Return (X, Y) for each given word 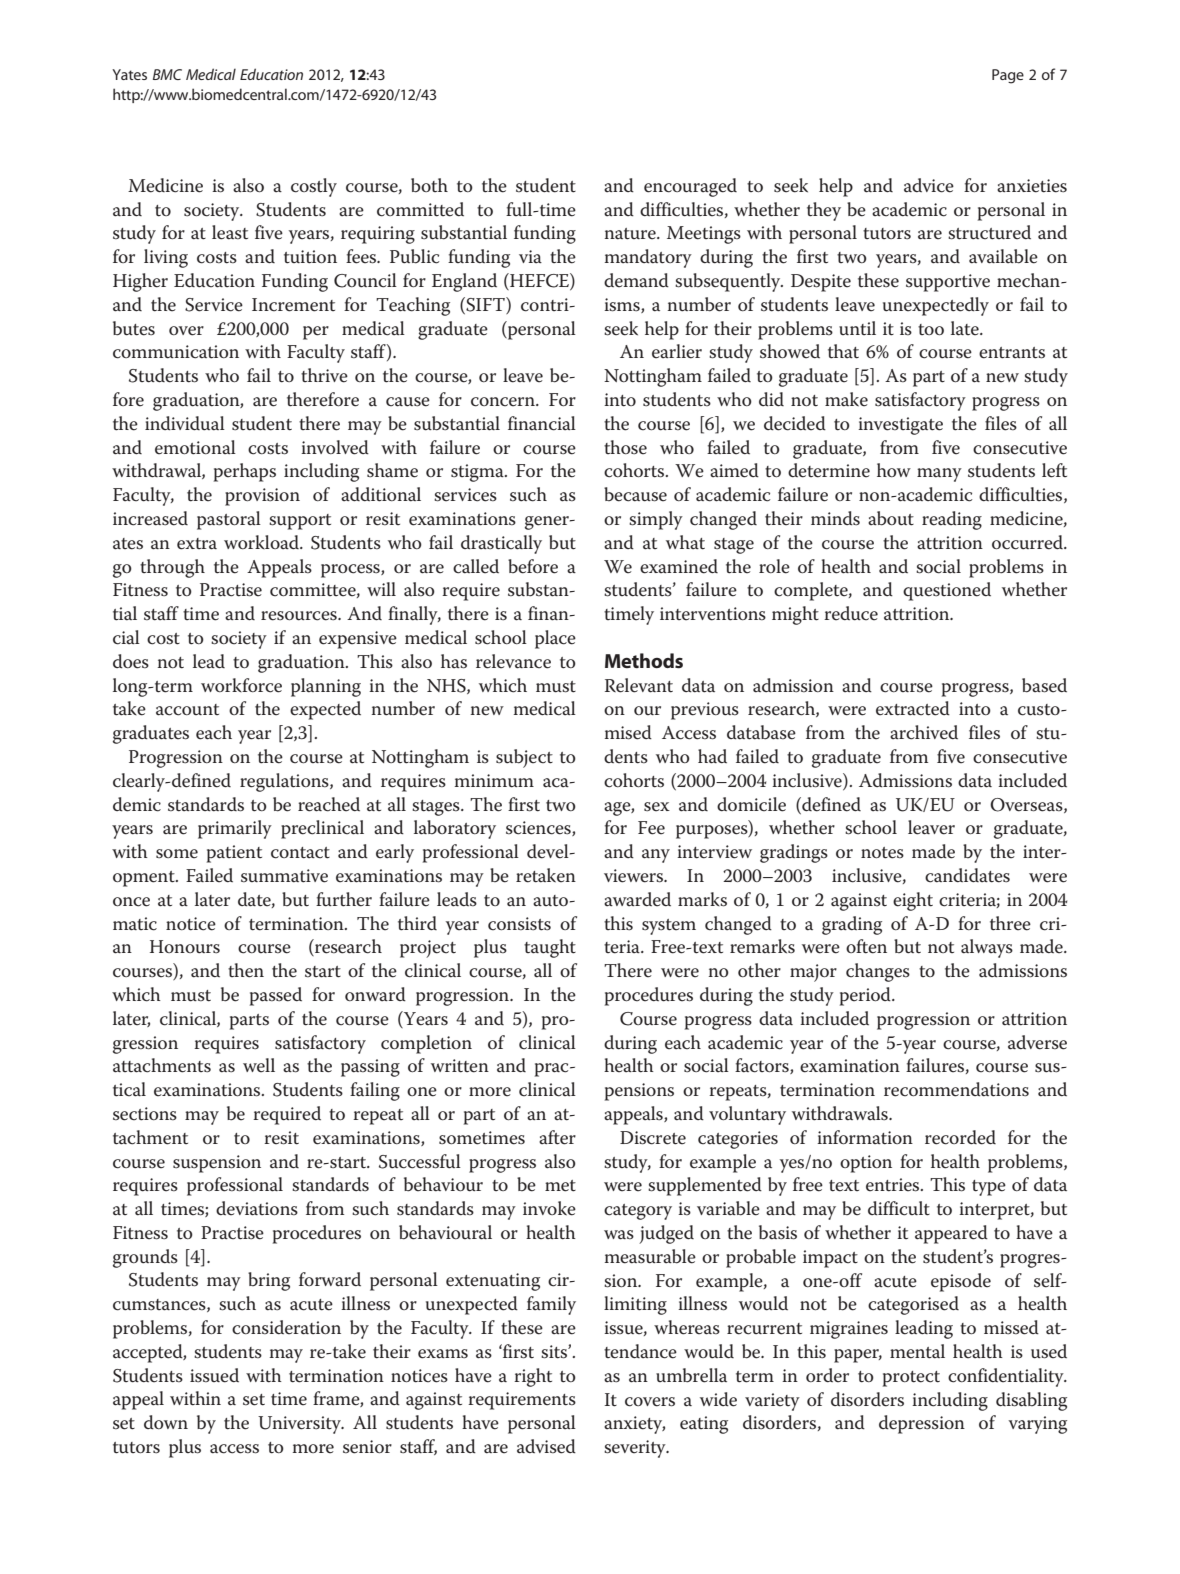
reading (952, 520)
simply (656, 520)
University (300, 1425)
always (987, 948)
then (246, 970)
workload (262, 542)
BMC (167, 74)
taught (550, 948)
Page (1008, 76)
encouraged (690, 187)
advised (546, 1446)
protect (911, 1379)
